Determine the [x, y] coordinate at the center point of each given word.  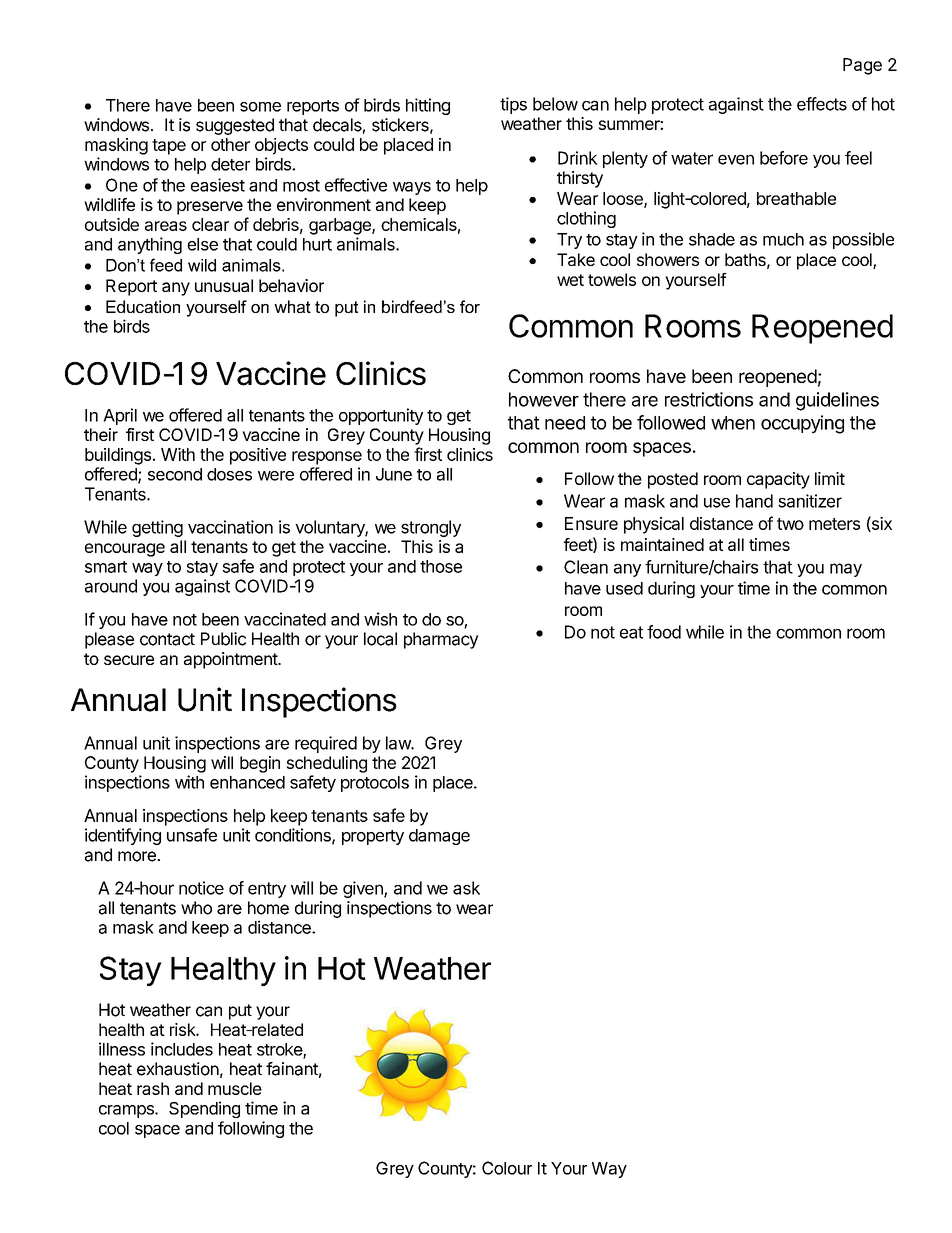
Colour [507, 1168]
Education [143, 306]
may [846, 570]
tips [513, 105]
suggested [235, 126]
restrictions [709, 399]
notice [201, 888]
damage [439, 837]
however [544, 399]
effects [822, 104]
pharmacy [441, 640]
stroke [280, 1050]
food [664, 632]
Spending [204, 1109]
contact [167, 639]
